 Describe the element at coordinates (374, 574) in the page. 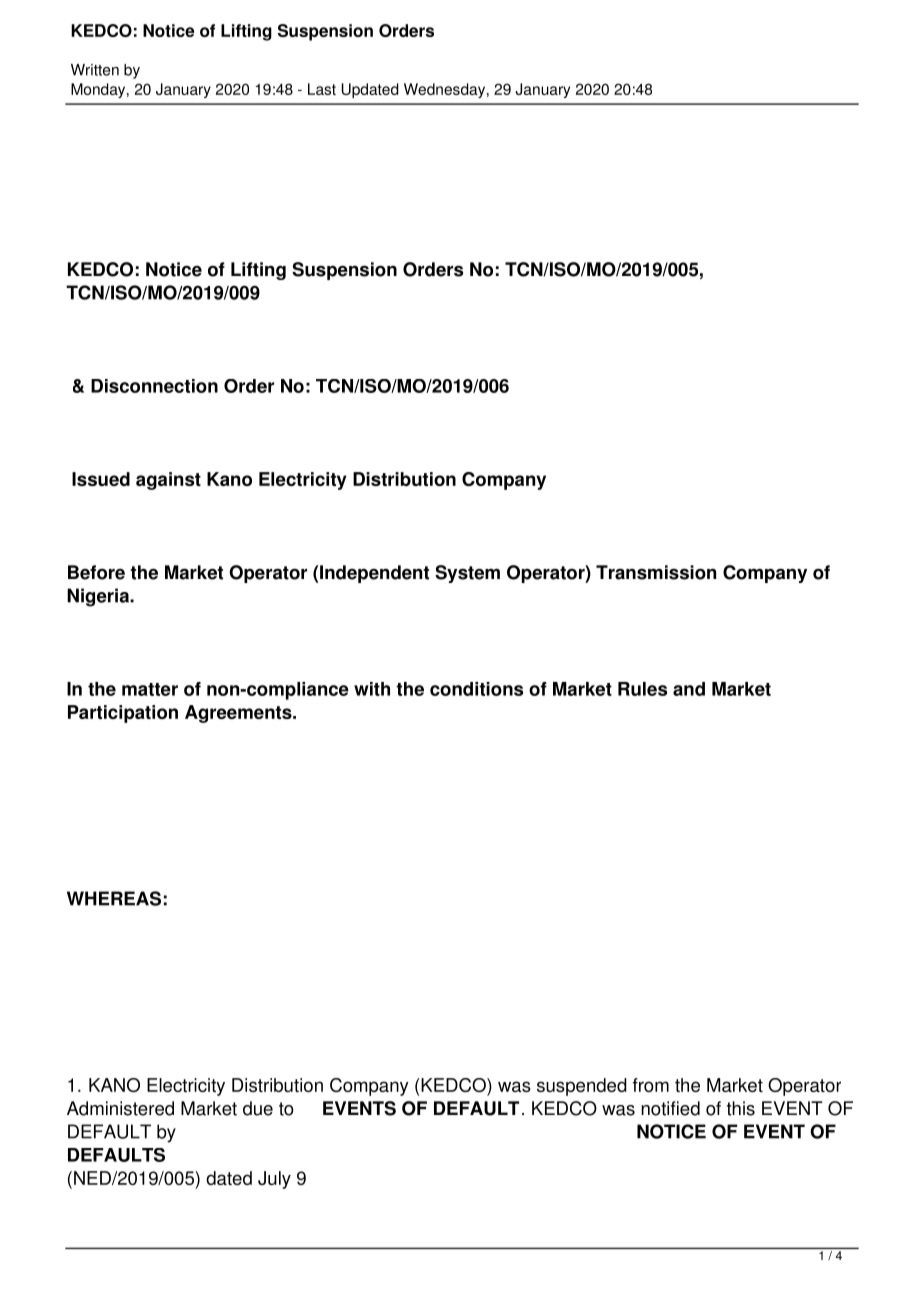

I see `Independent` at that location.
